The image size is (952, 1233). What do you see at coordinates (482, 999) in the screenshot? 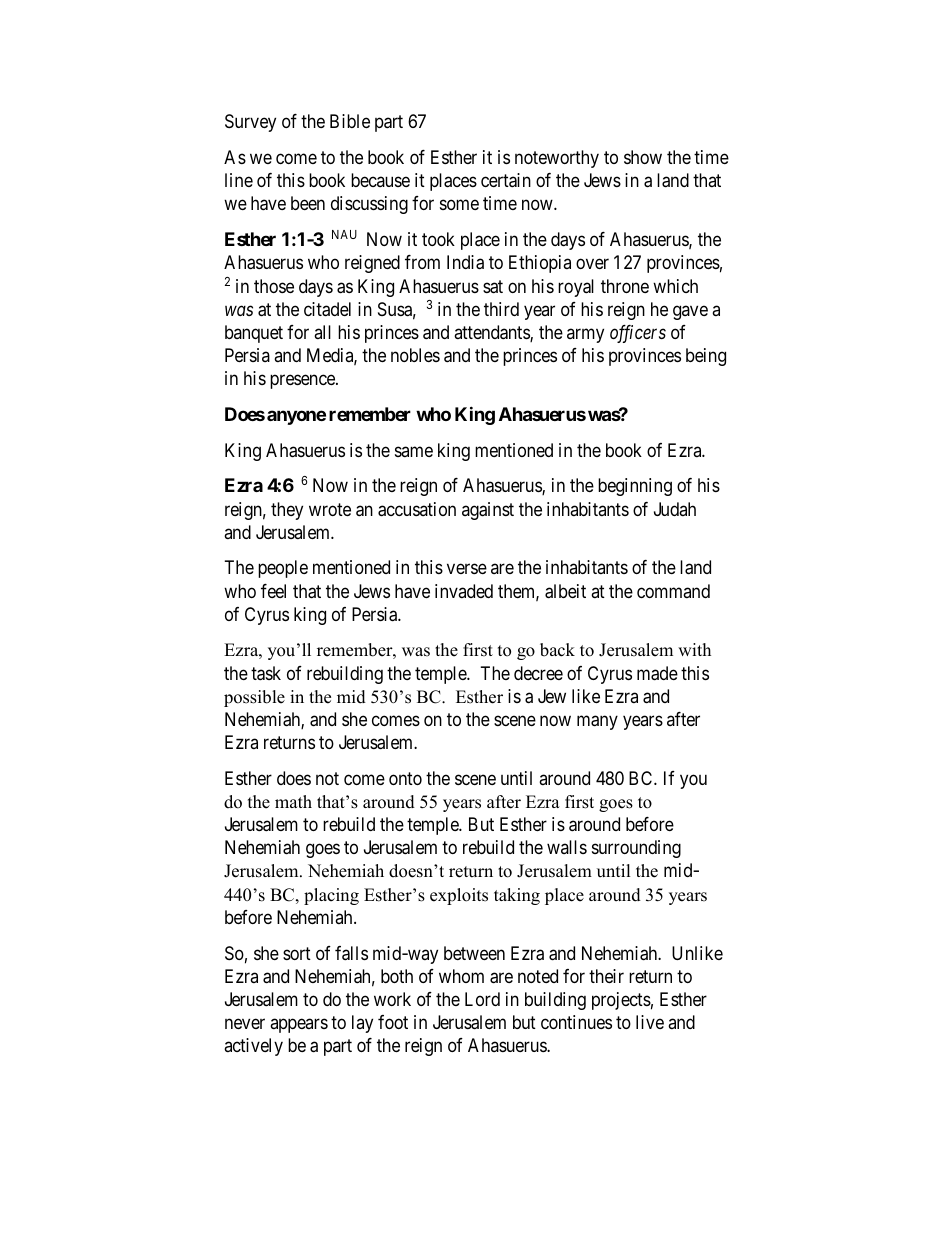
I see `Lord` at bounding box center [482, 999].
